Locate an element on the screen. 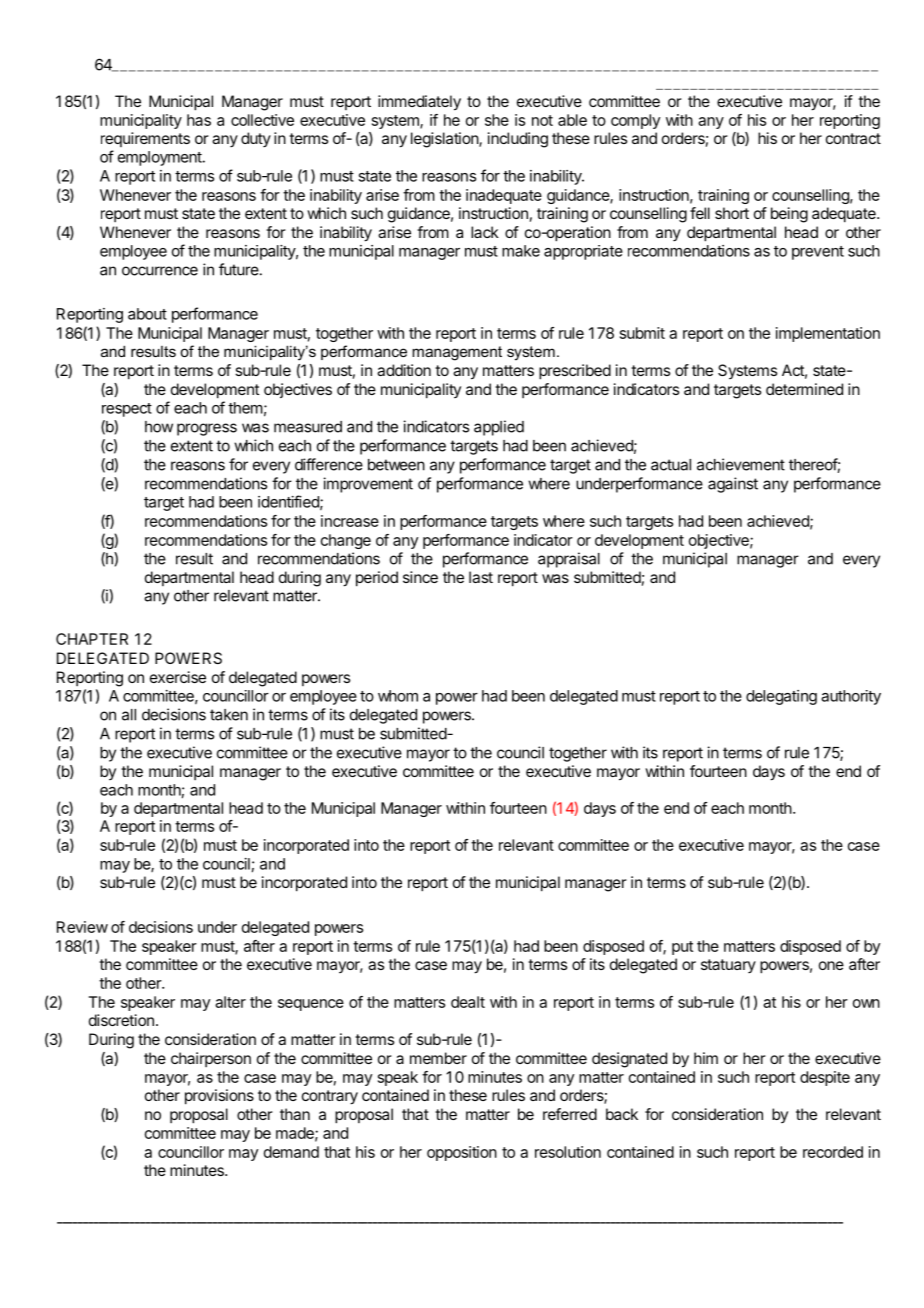 The image size is (924, 1308). opposition is located at coordinates (462, 1153).
